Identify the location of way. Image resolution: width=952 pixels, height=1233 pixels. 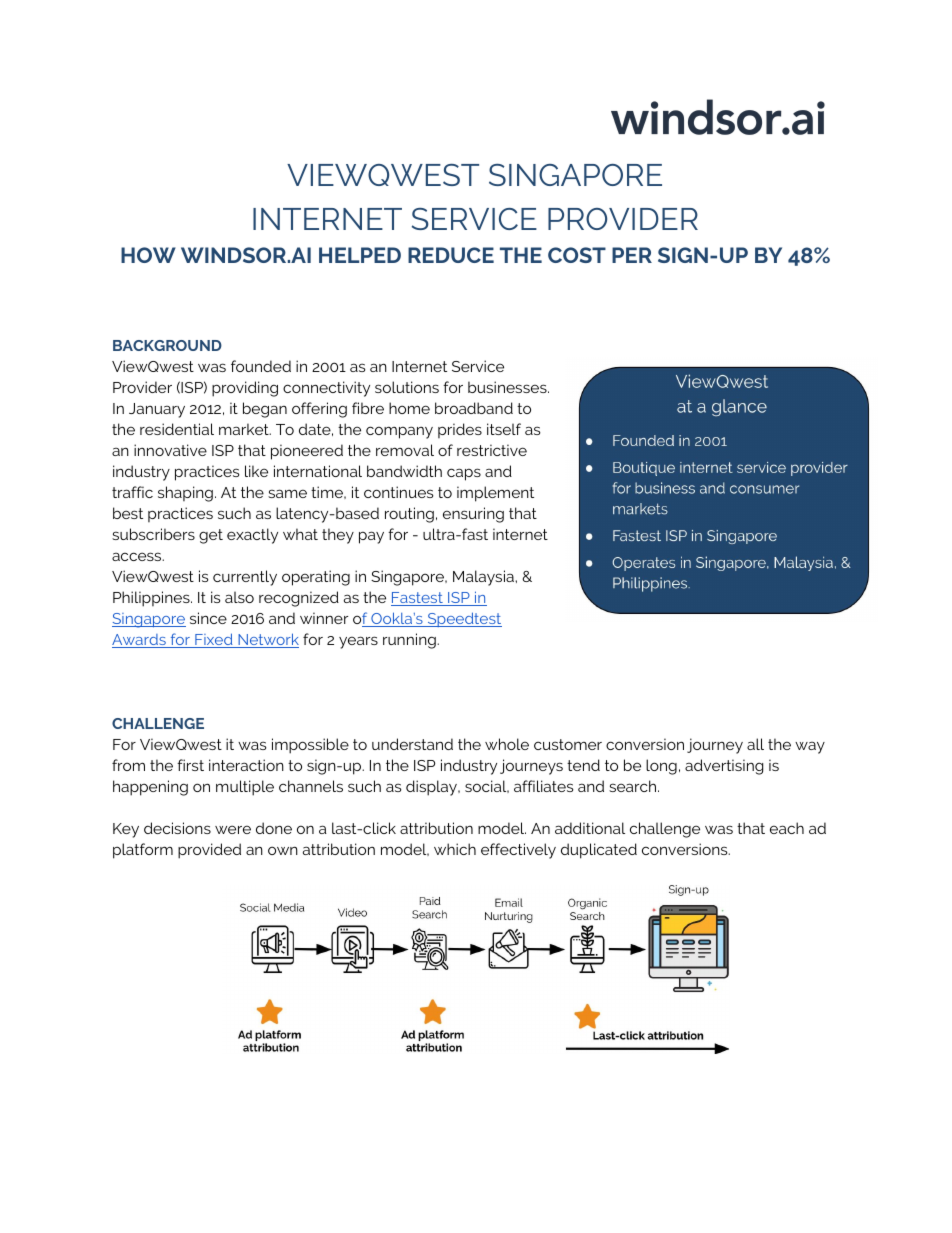
(810, 748).
